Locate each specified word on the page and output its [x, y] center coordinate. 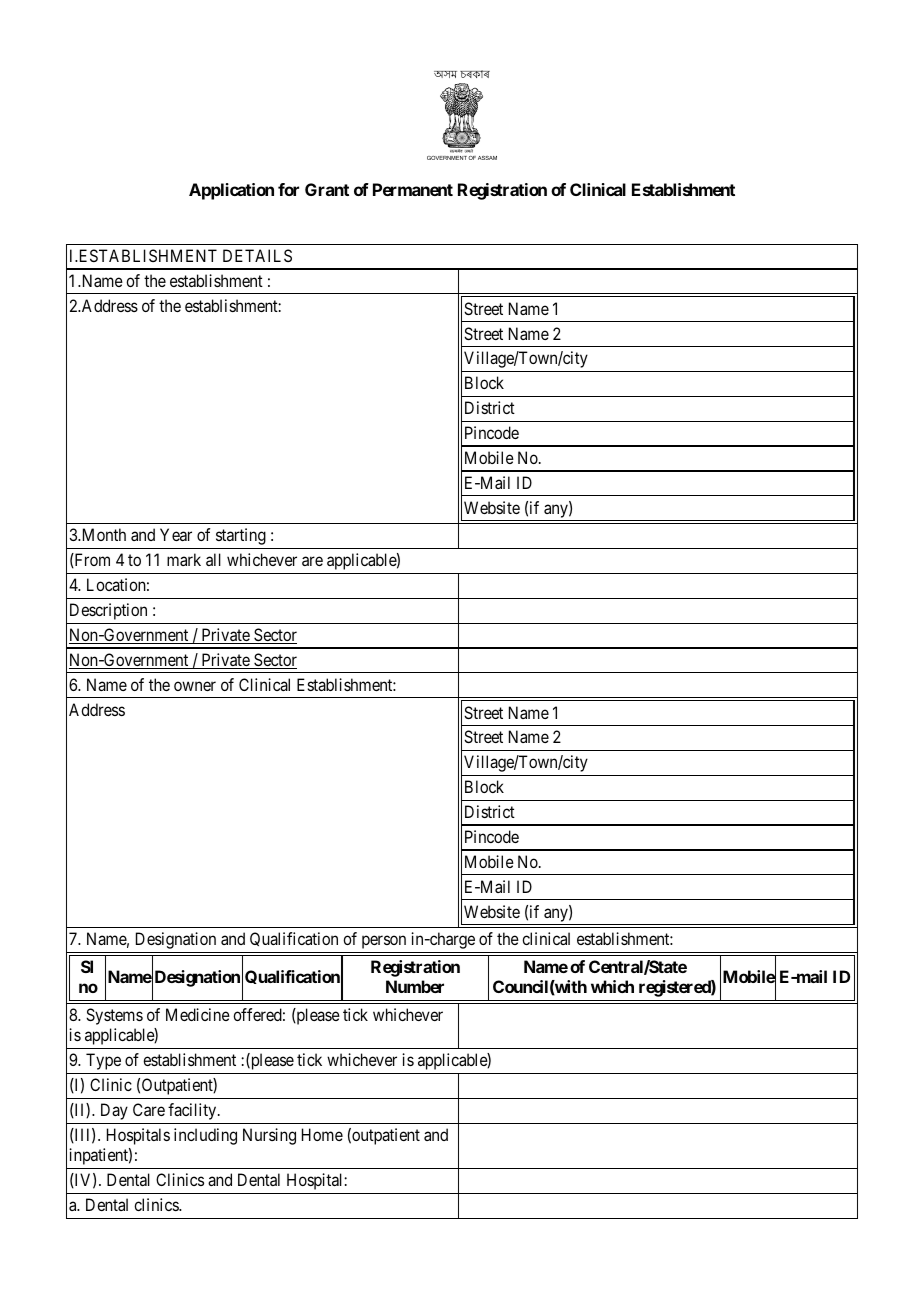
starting [241, 536]
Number [415, 986]
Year [176, 534]
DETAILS [257, 255]
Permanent [413, 189]
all [213, 559]
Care [149, 1109]
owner [195, 686]
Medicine [198, 1014]
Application [231, 191]
